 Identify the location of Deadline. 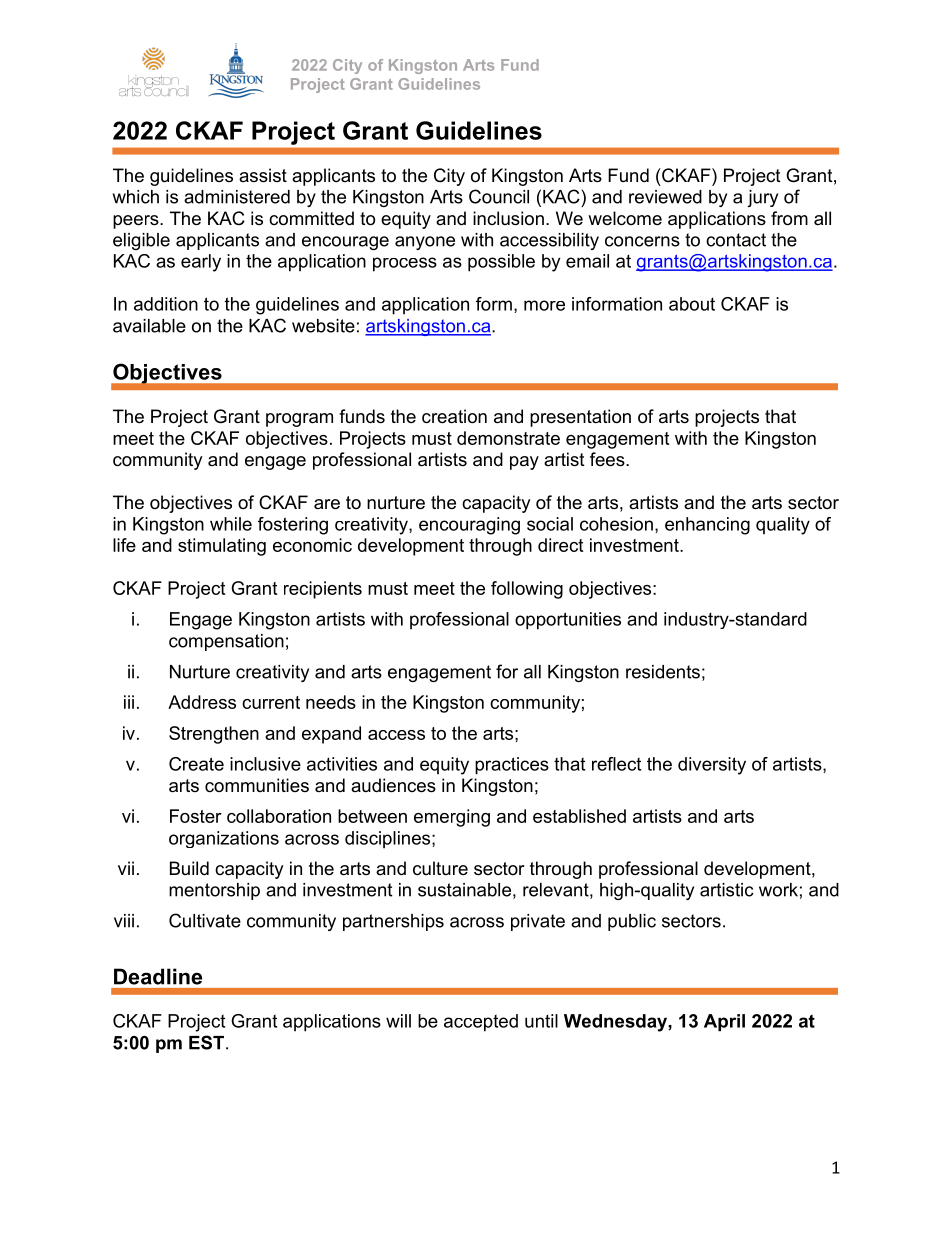
(158, 976).
